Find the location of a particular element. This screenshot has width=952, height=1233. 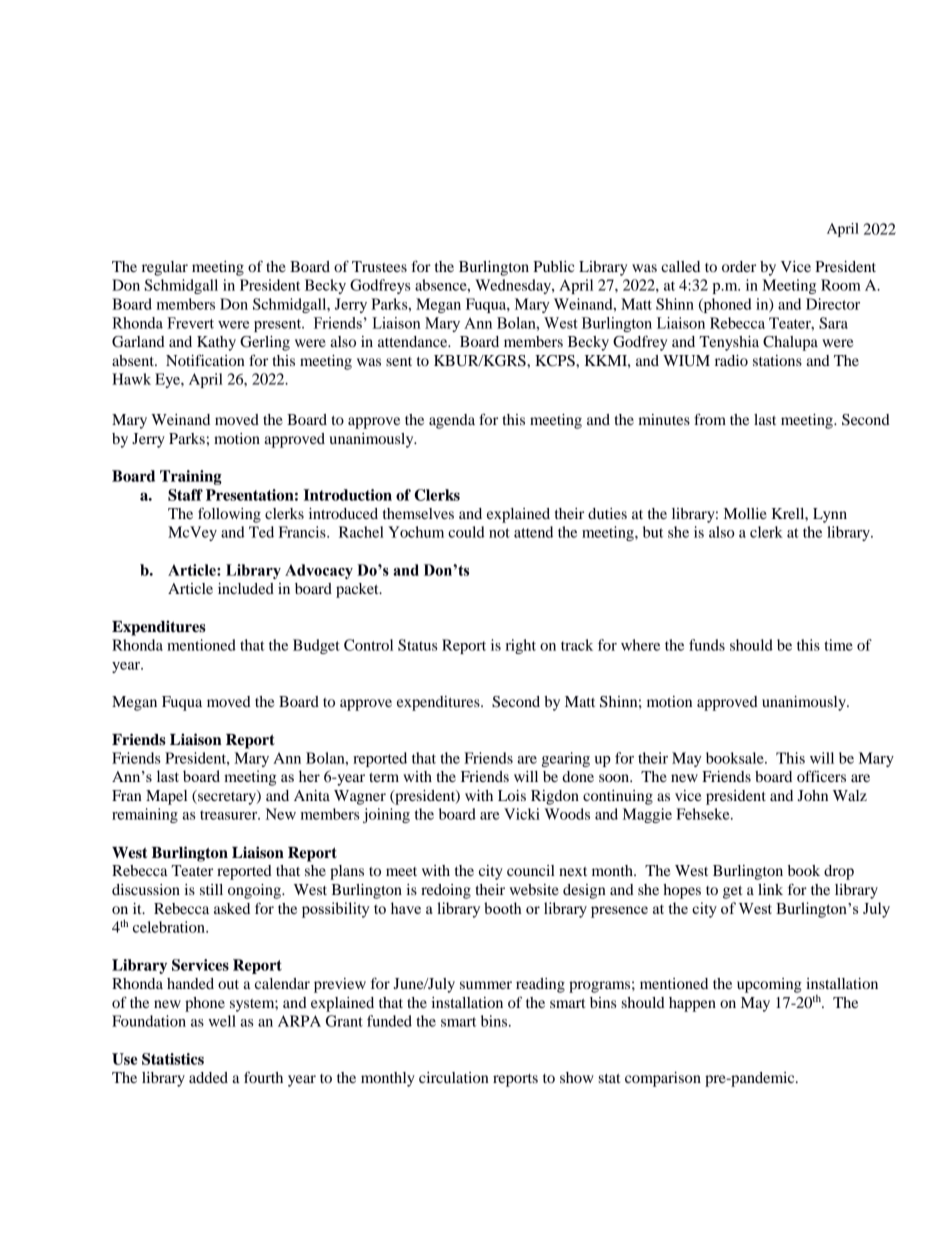

Mollie is located at coordinates (745, 513).
